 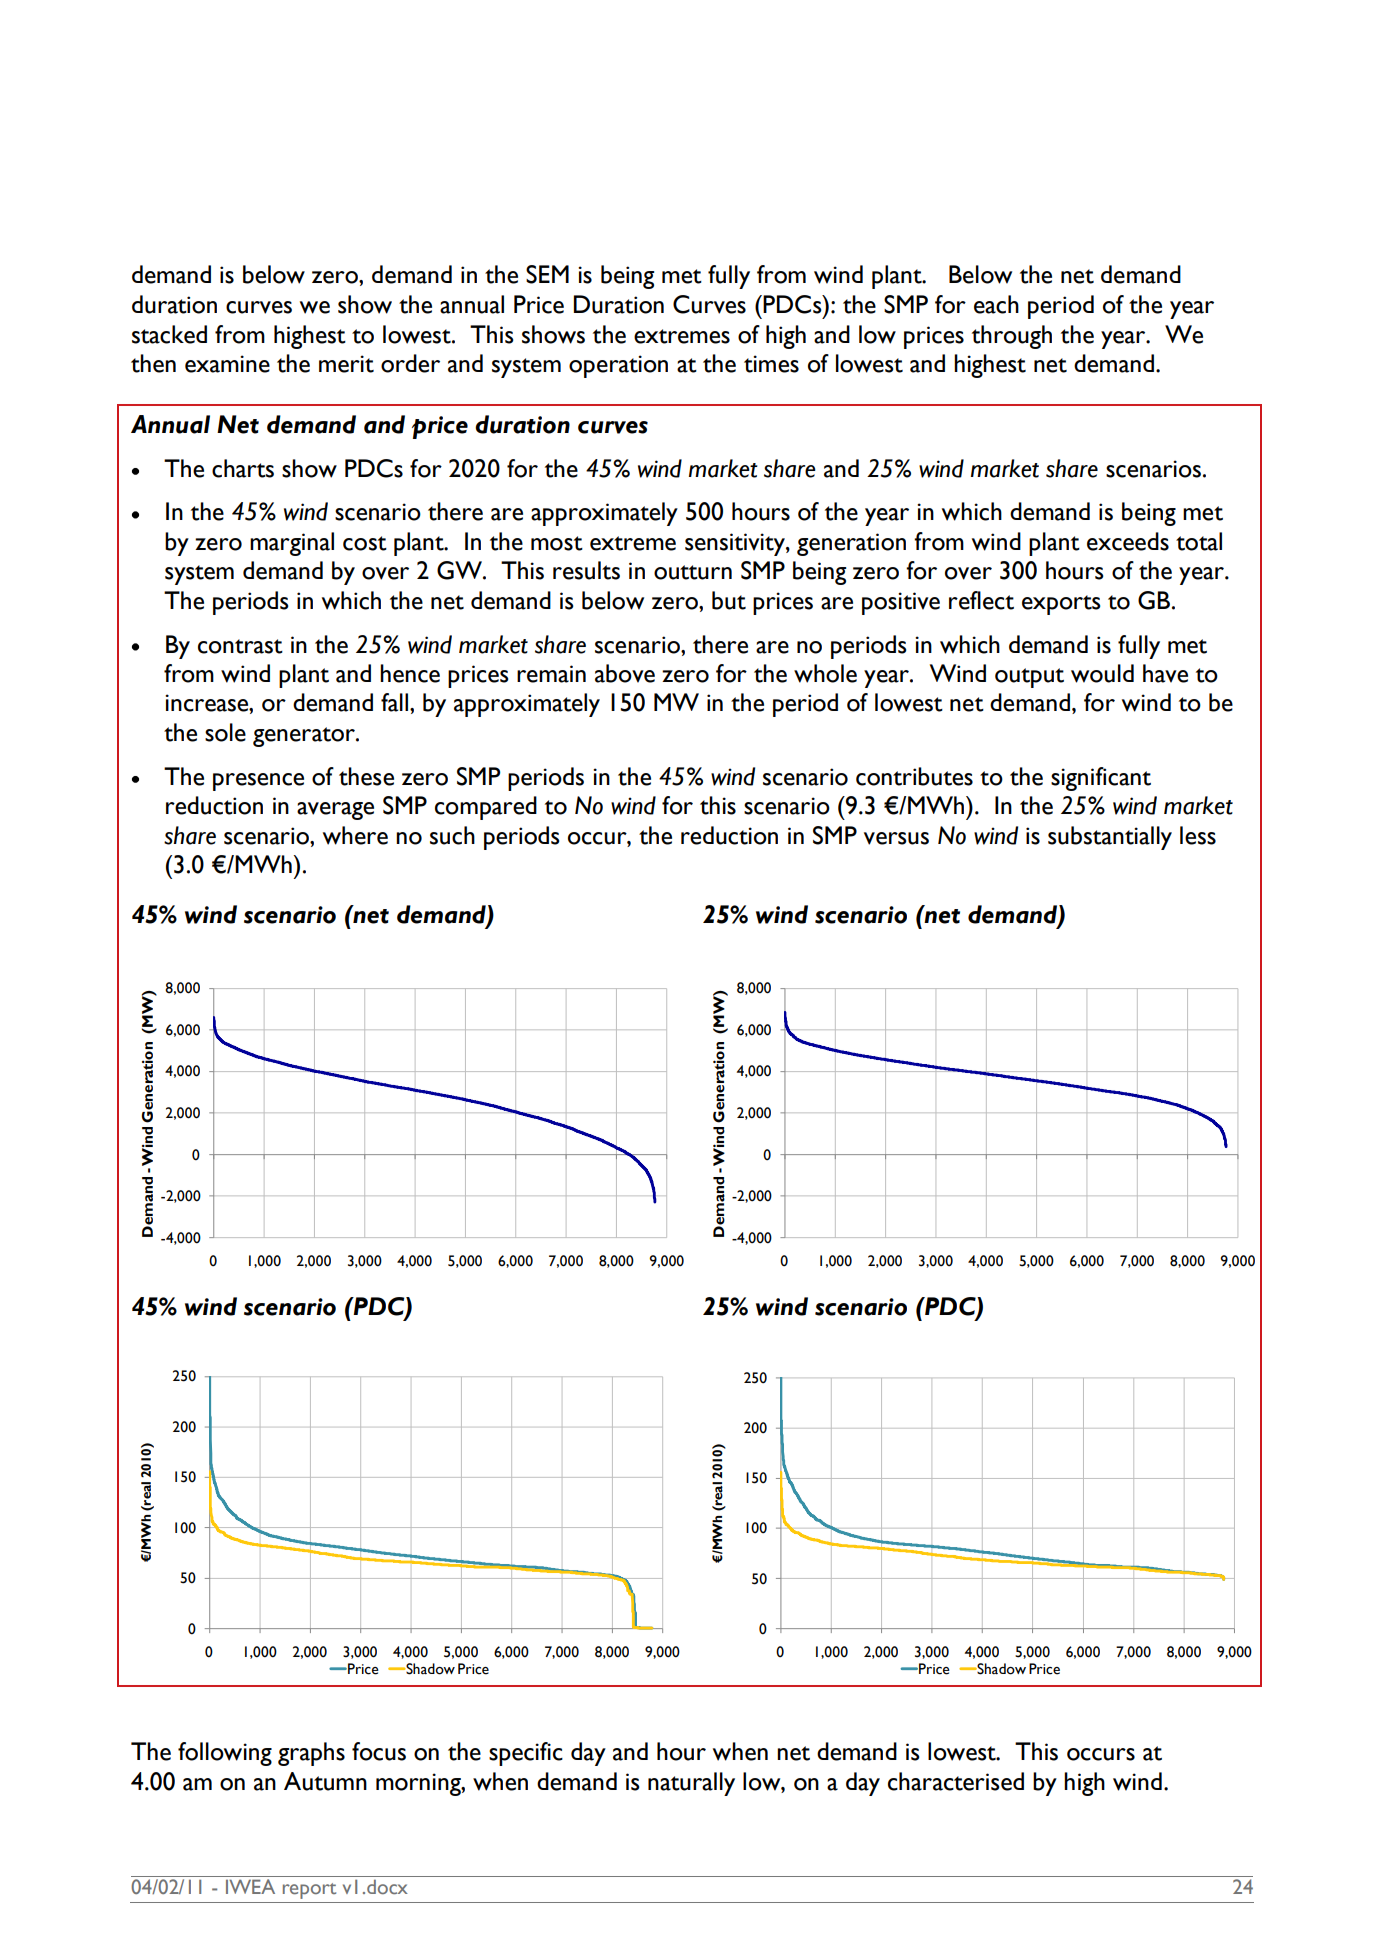 What do you see at coordinates (526, 1754) in the screenshot?
I see `specific` at bounding box center [526, 1754].
